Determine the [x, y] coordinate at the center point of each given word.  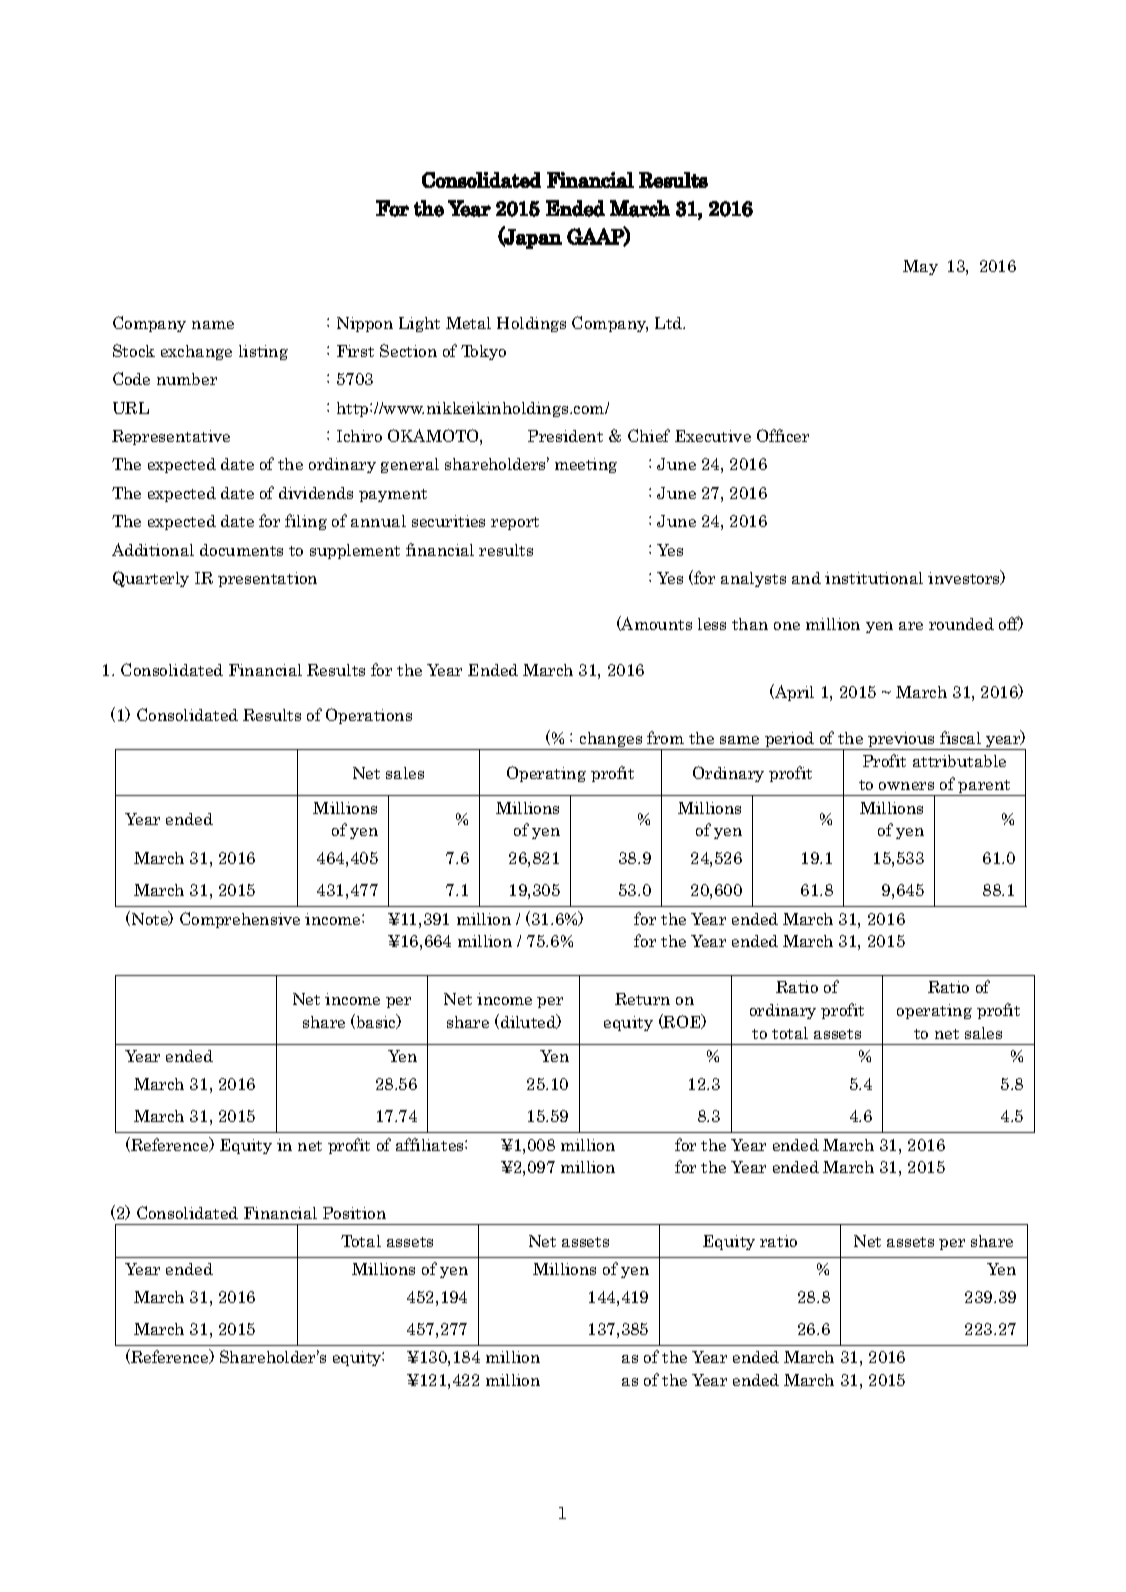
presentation [267, 579]
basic [376, 1021]
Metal [468, 323]
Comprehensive [240, 920]
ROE [682, 1021]
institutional [874, 578]
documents [241, 550]
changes [611, 741]
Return [642, 999]
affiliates [431, 1144]
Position [354, 1213]
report [515, 523]
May [920, 267]
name [213, 325]
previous [902, 741]
